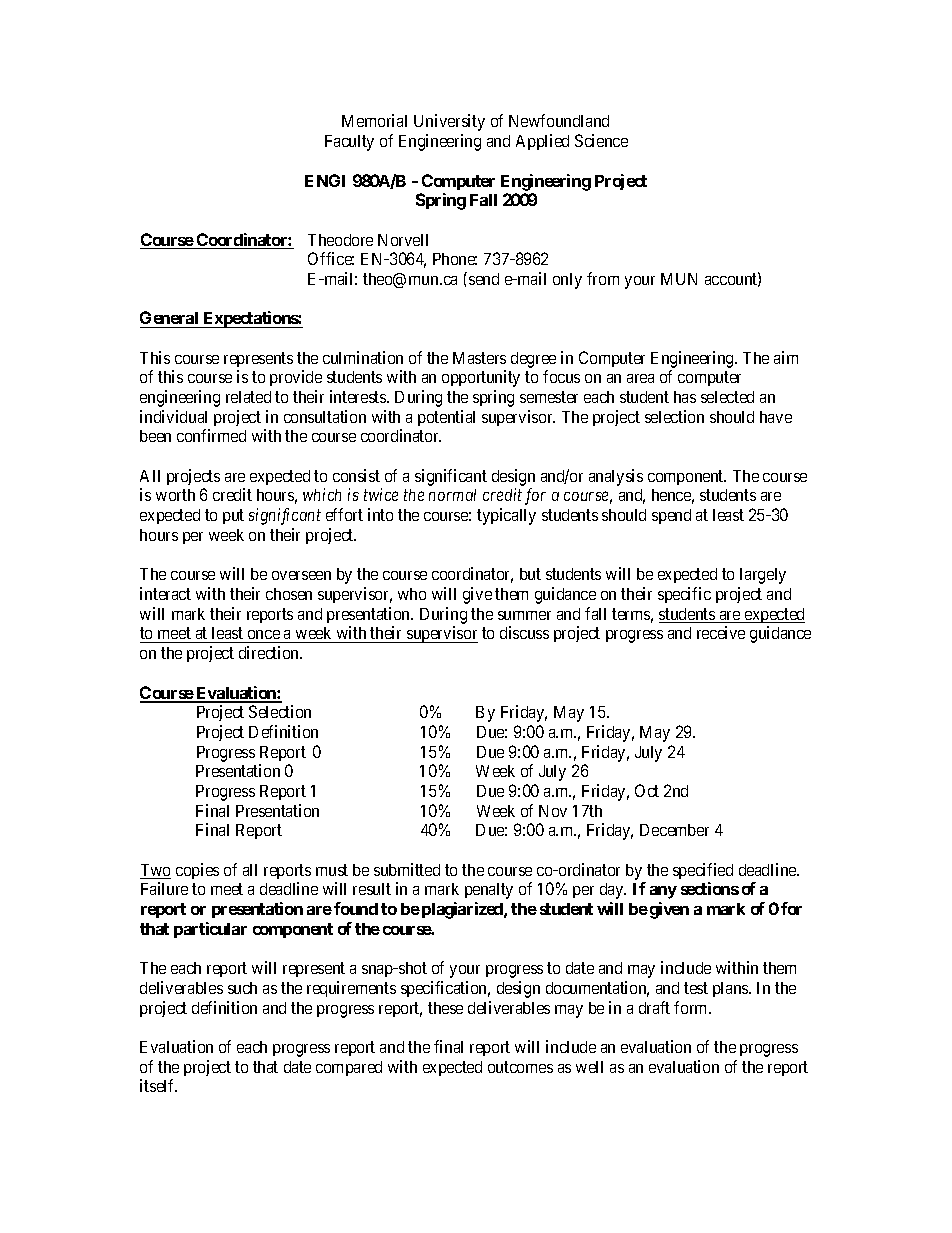 The height and width of the document is (1233, 952). I want to click on Science, so click(601, 140).
